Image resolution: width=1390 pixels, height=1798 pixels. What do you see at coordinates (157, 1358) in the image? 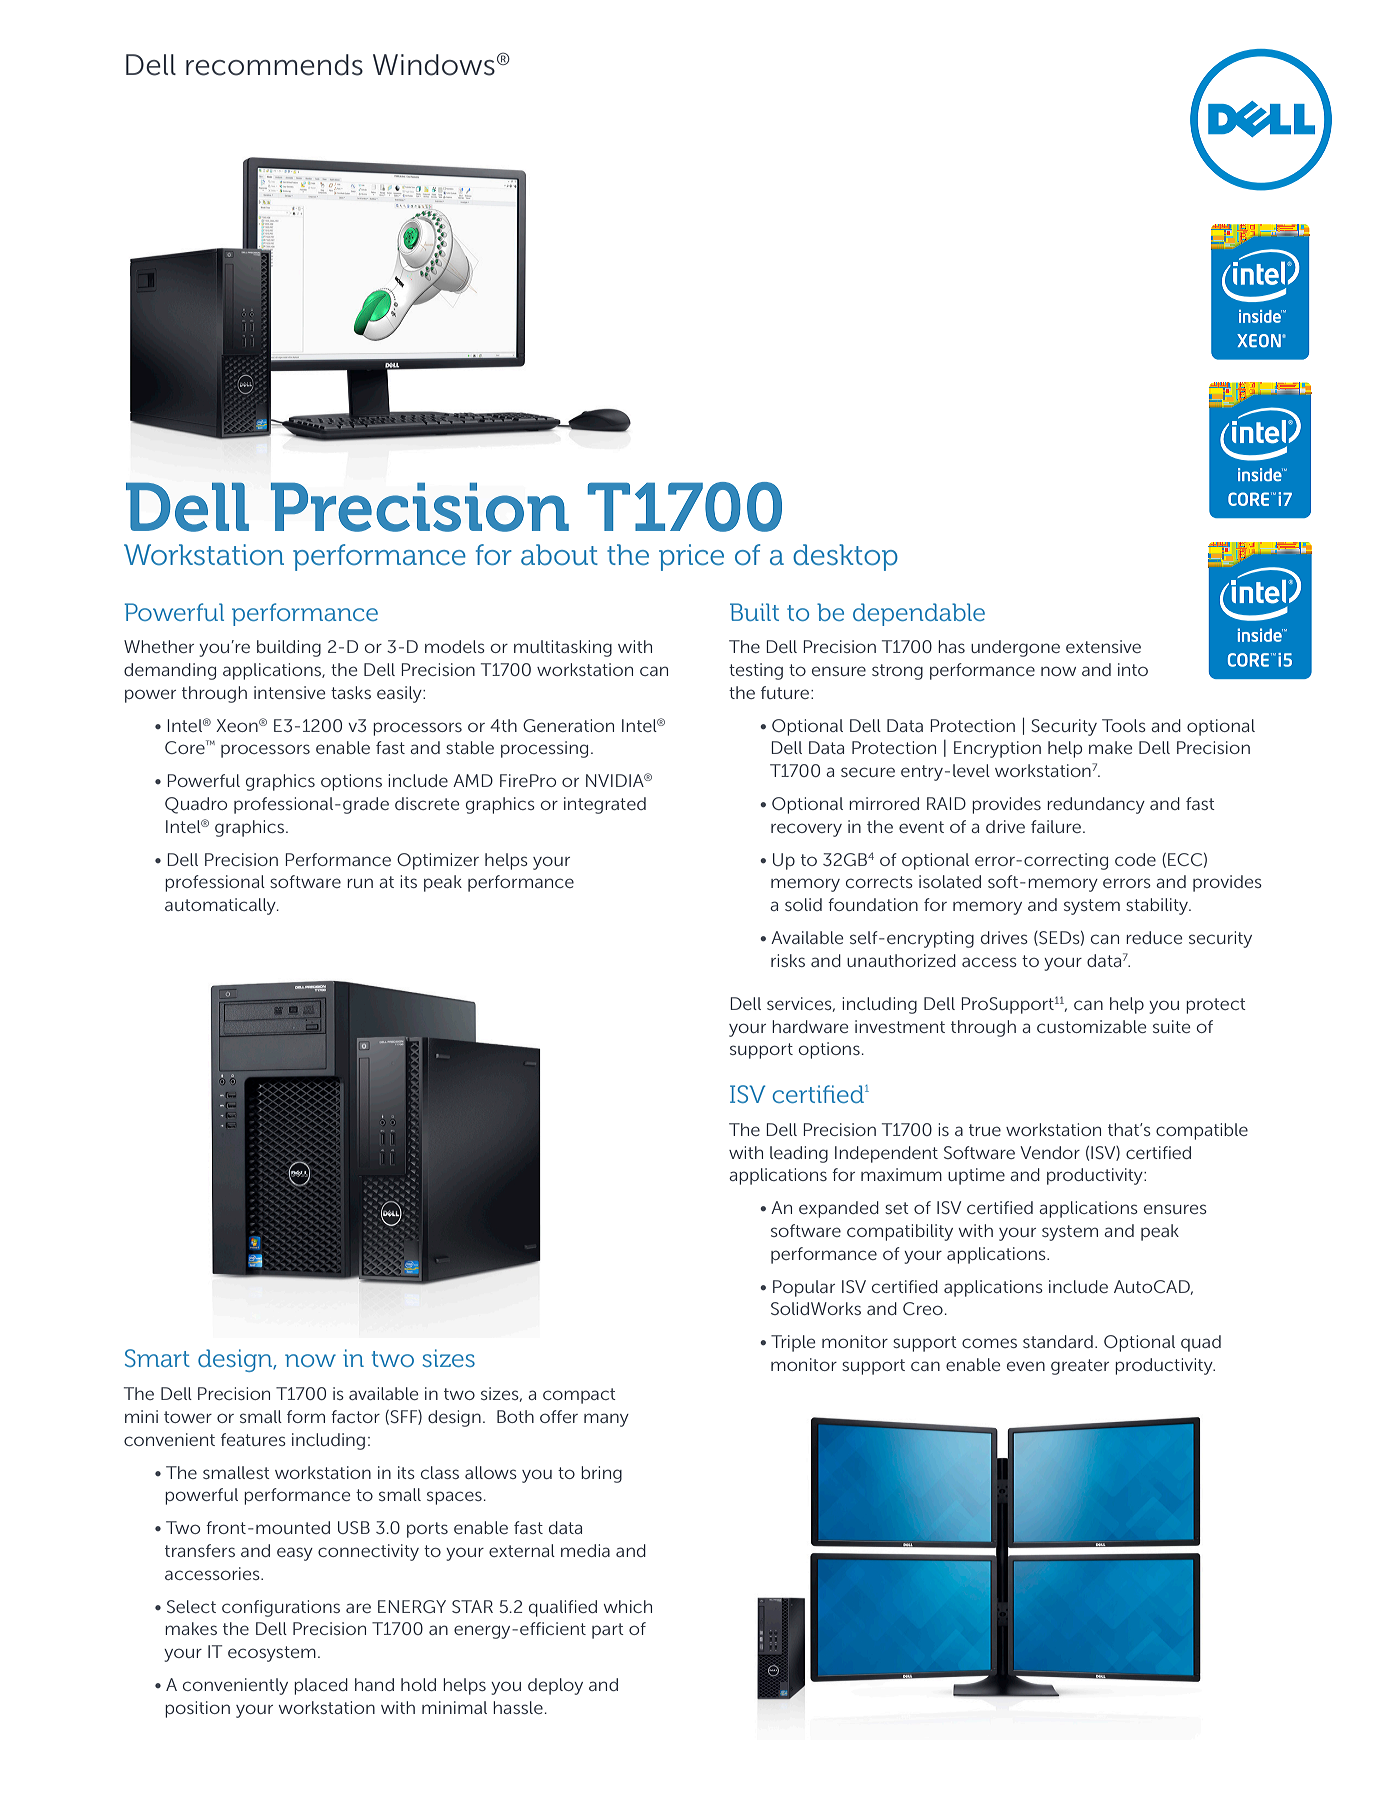
I see `Smart` at bounding box center [157, 1358].
